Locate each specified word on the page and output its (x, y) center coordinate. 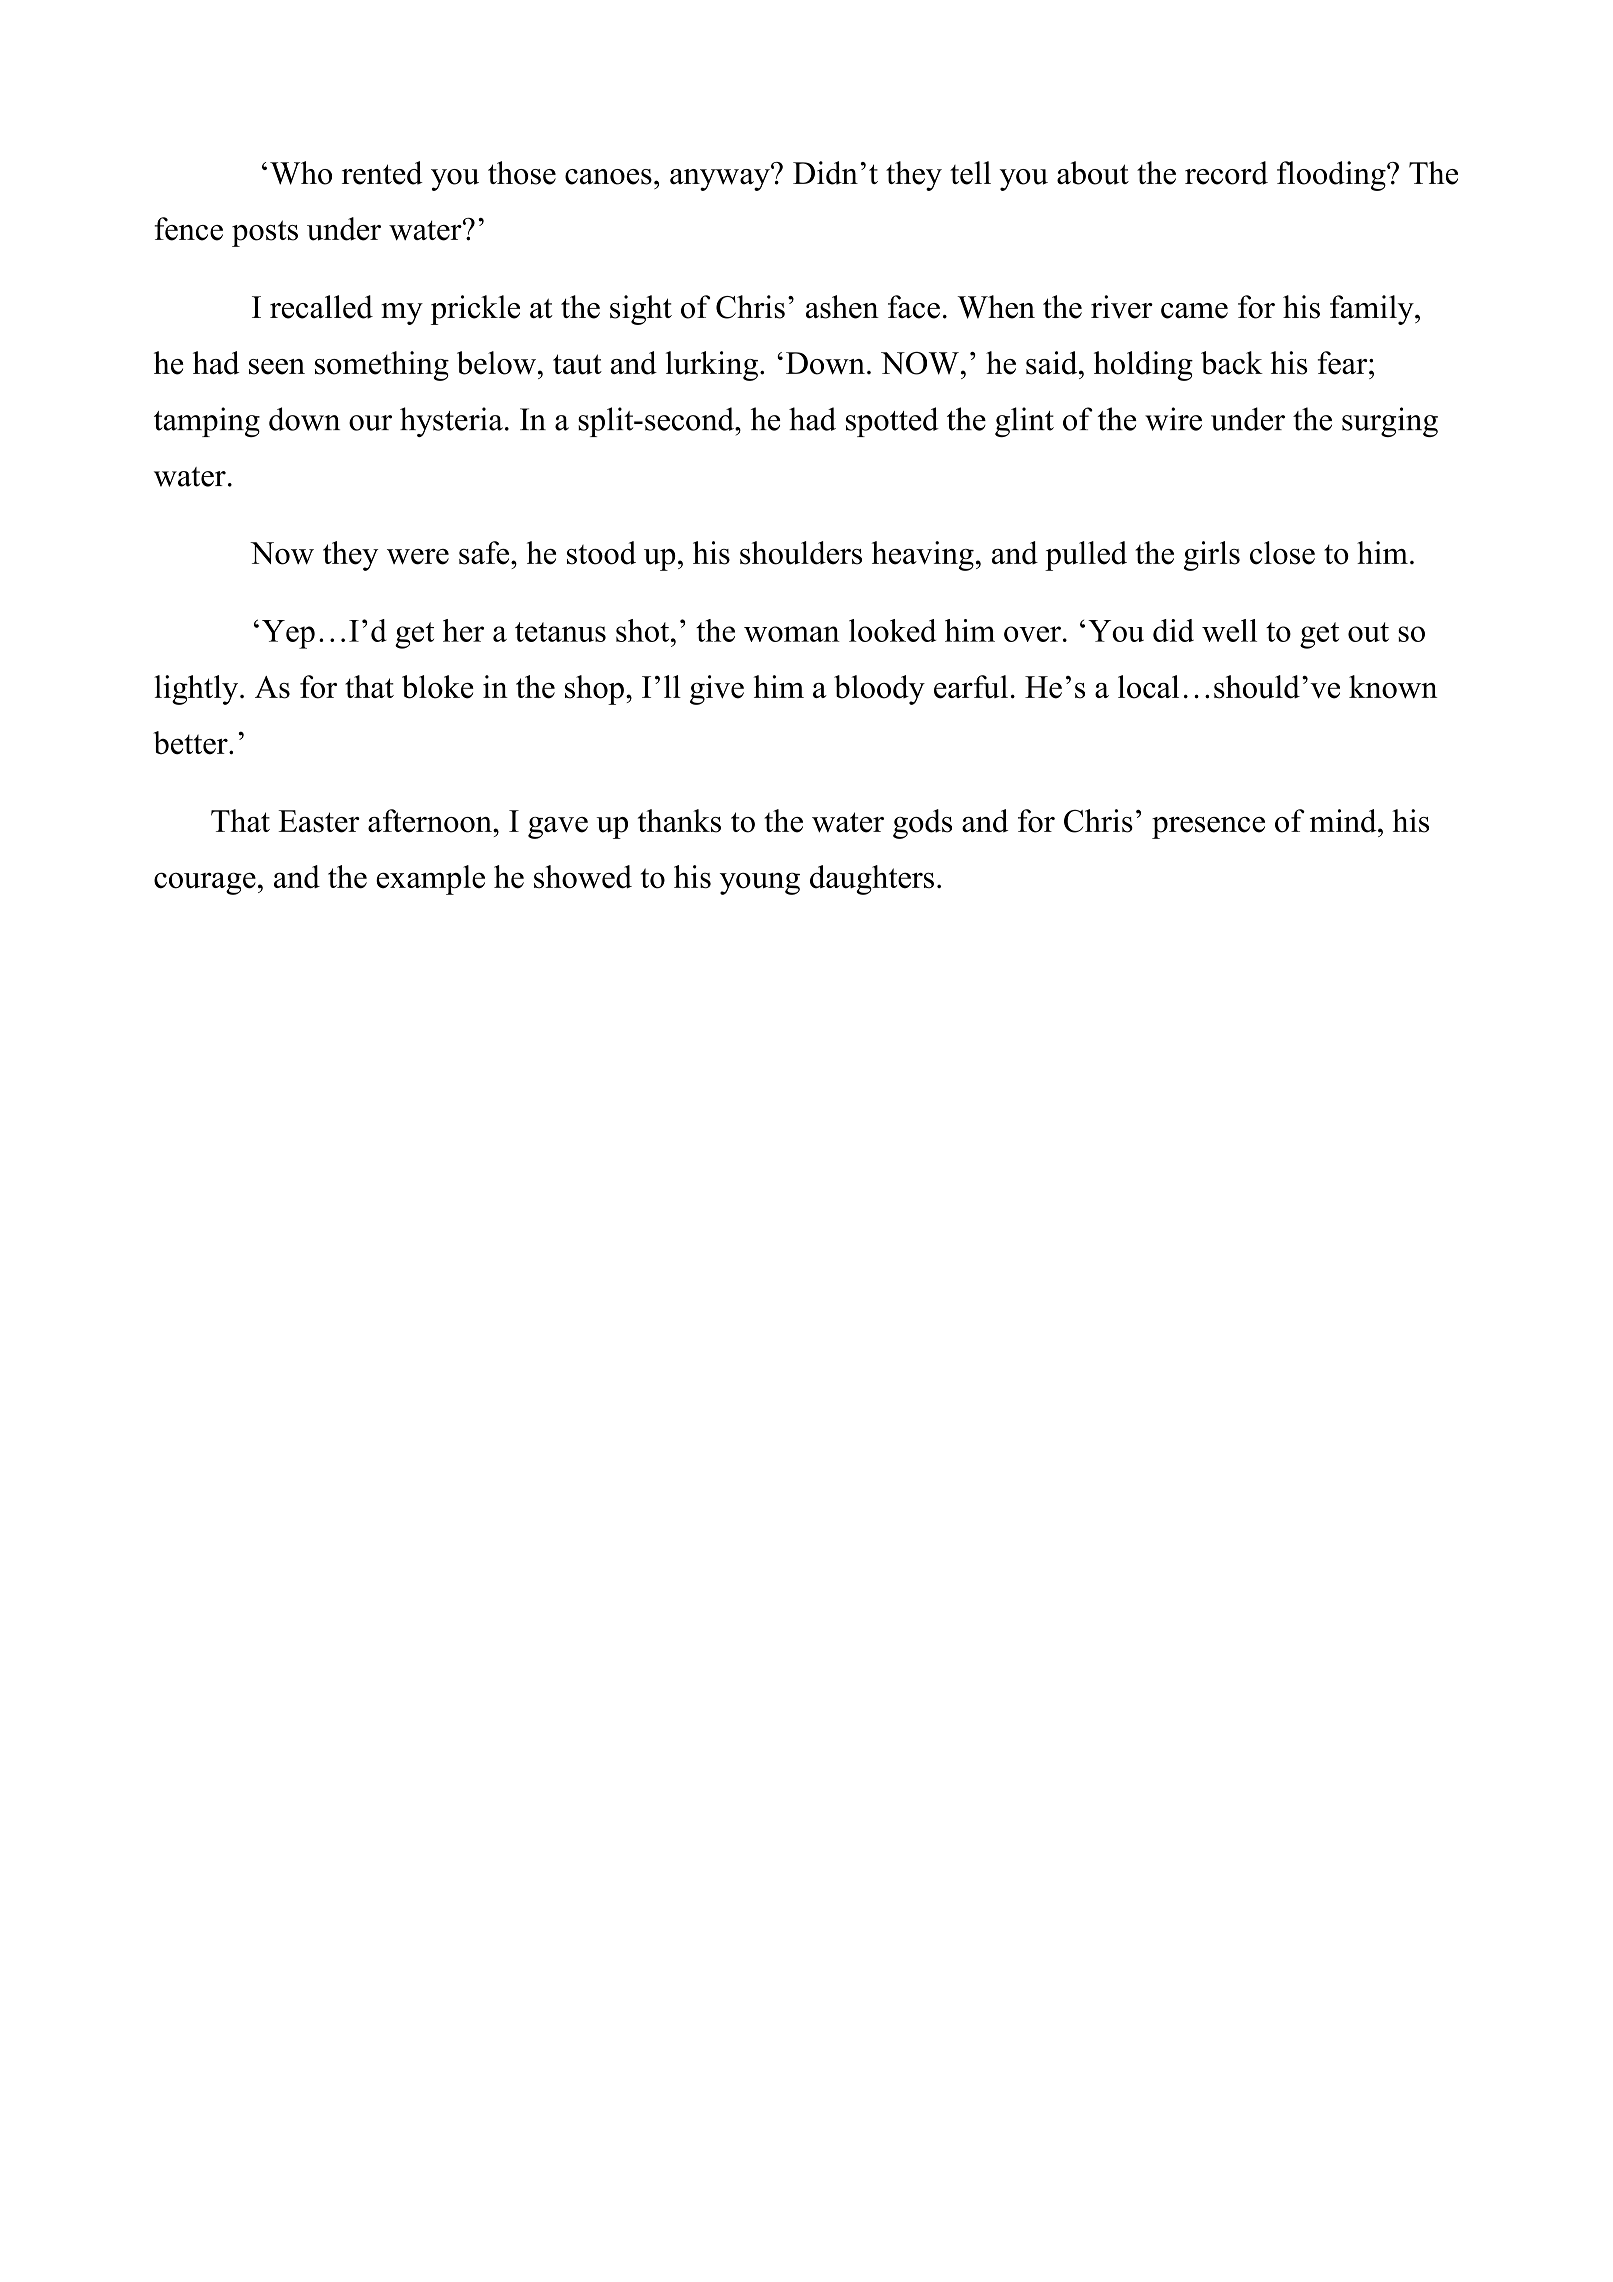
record (1226, 173)
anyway (721, 178)
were (418, 557)
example (430, 880)
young (760, 884)
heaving (923, 556)
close (1282, 553)
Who (301, 173)
